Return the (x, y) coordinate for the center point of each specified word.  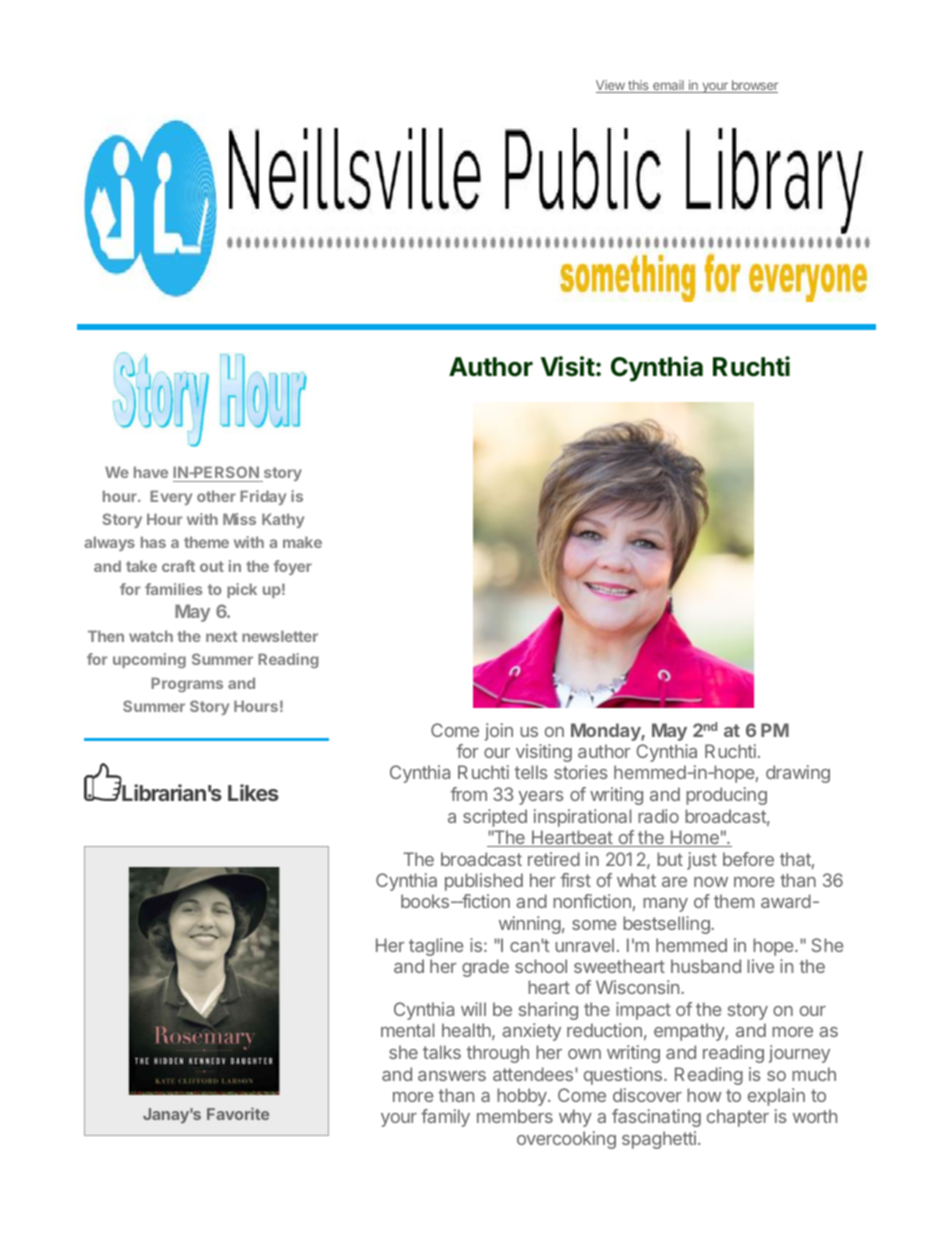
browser (753, 86)
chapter (738, 1118)
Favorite (238, 1113)
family (445, 1118)
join (499, 732)
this (638, 86)
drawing (798, 774)
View (611, 86)
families (174, 589)
